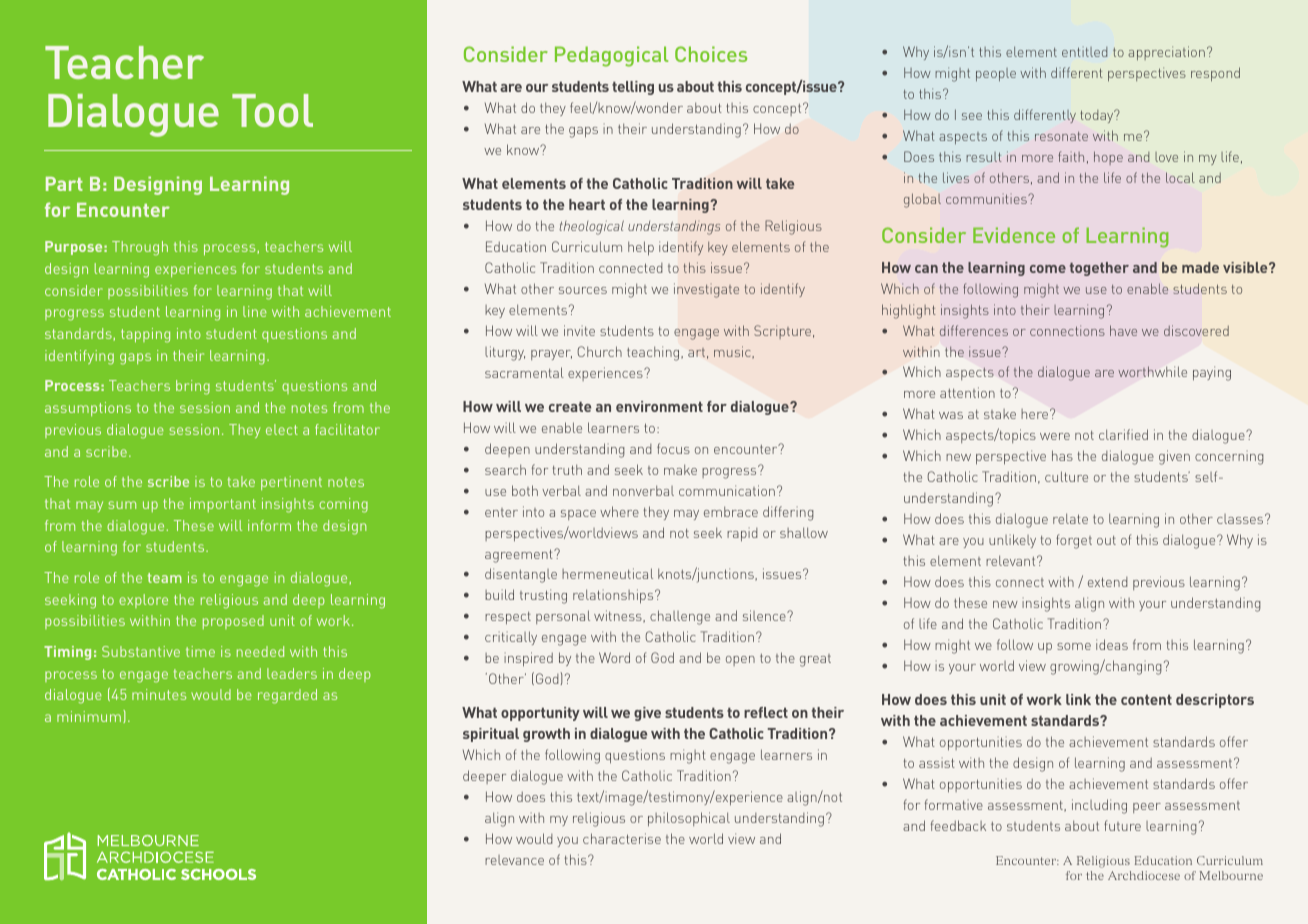 The height and width of the image is (924, 1308). What do you see at coordinates (1084, 52) in the image?
I see `entitled` at bounding box center [1084, 52].
